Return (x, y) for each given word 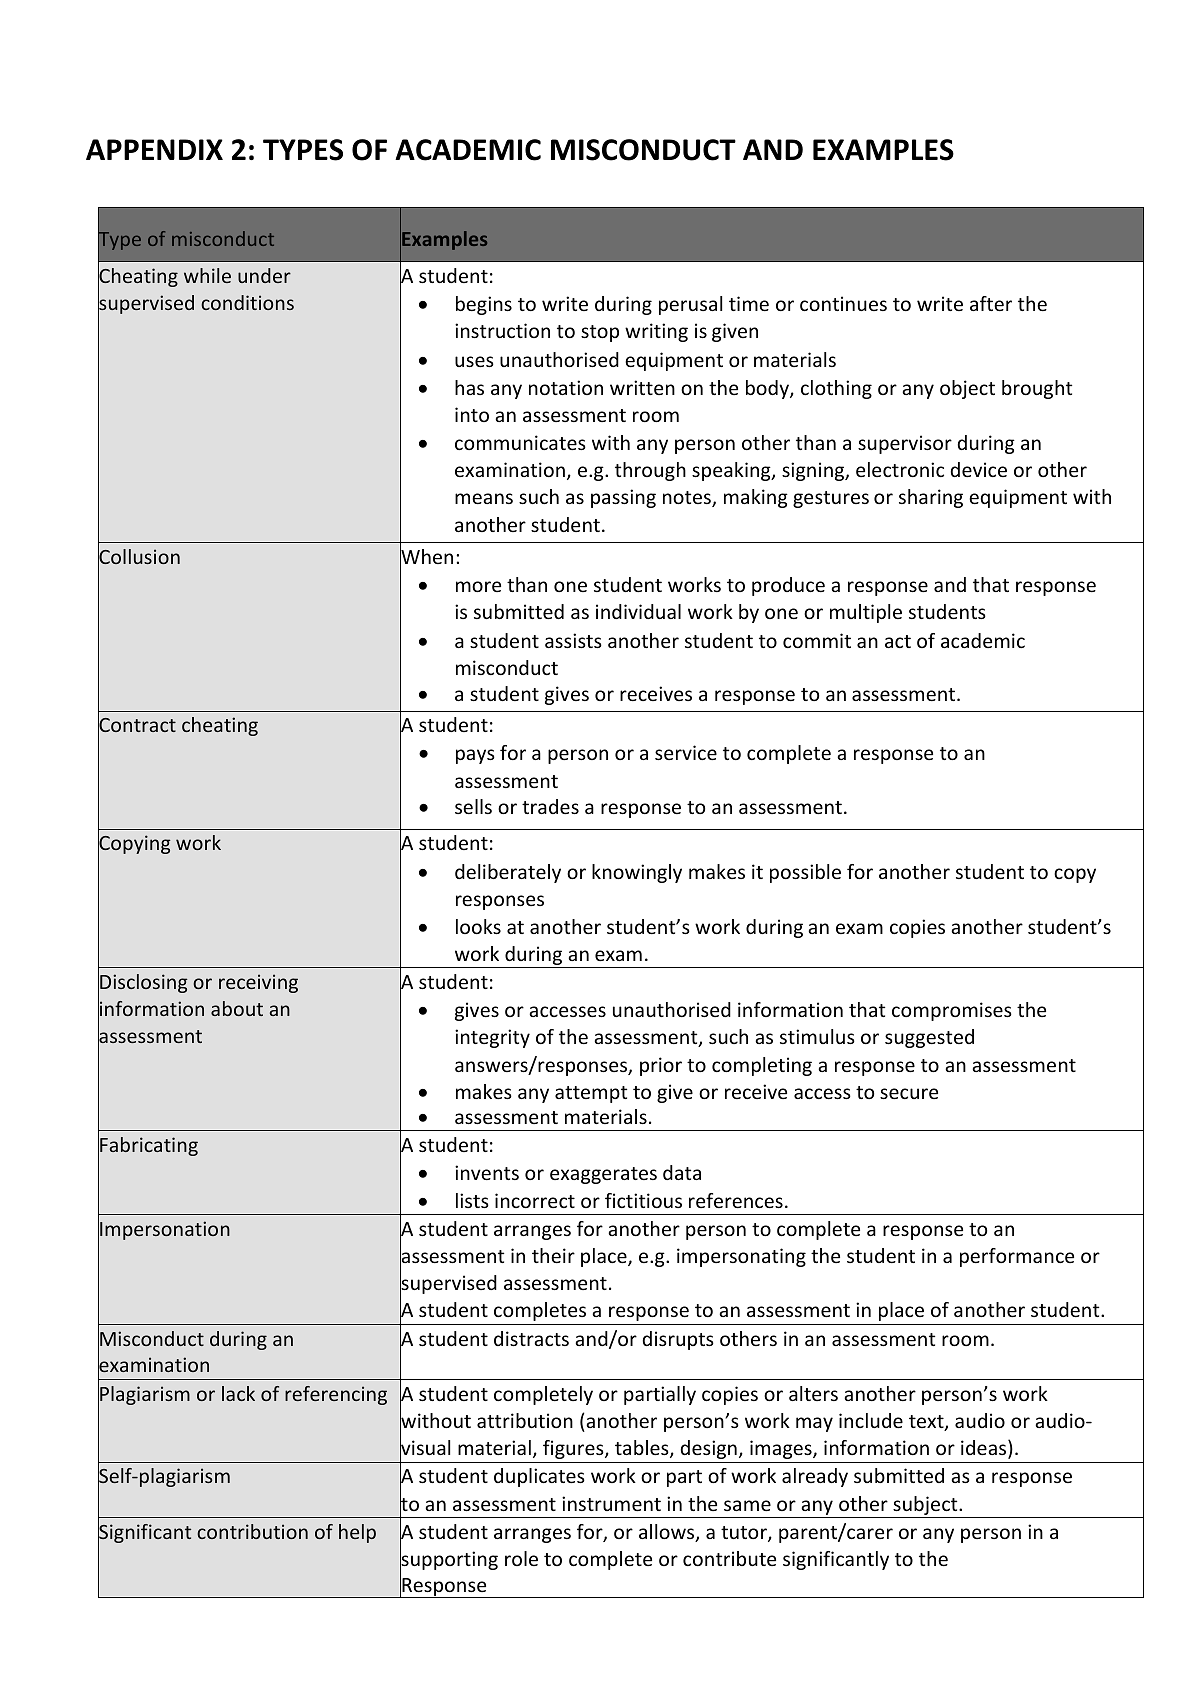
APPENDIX (154, 149)
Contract (137, 725)
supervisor (905, 444)
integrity (492, 1038)
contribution (252, 1531)
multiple (866, 613)
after (991, 303)
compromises (952, 1011)
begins (484, 305)
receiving (258, 983)
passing (623, 498)
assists (573, 640)
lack (238, 1393)
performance (1017, 1257)
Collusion (139, 557)
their (553, 1255)
